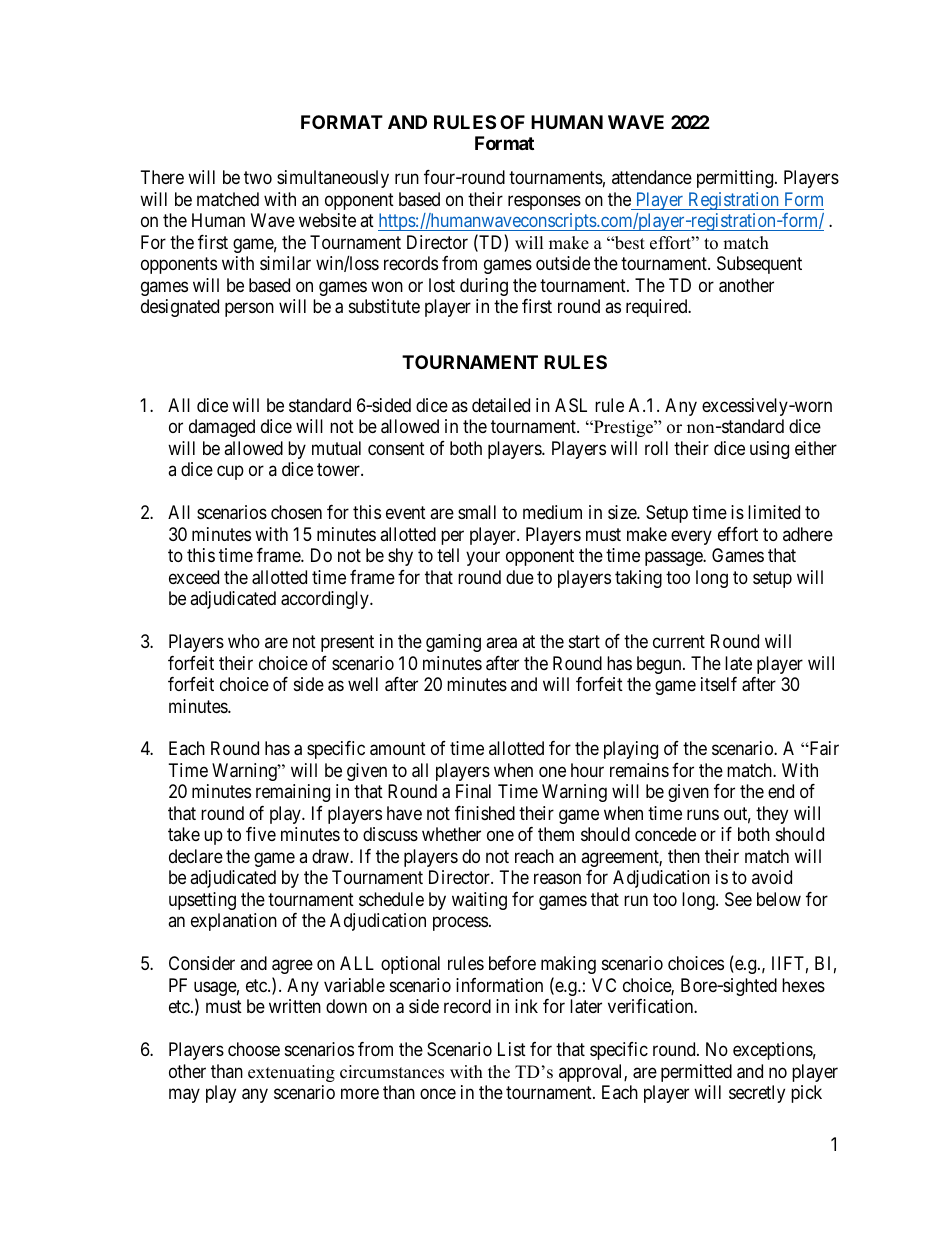  What do you see at coordinates (703, 814) in the page?
I see `runs` at bounding box center [703, 814].
